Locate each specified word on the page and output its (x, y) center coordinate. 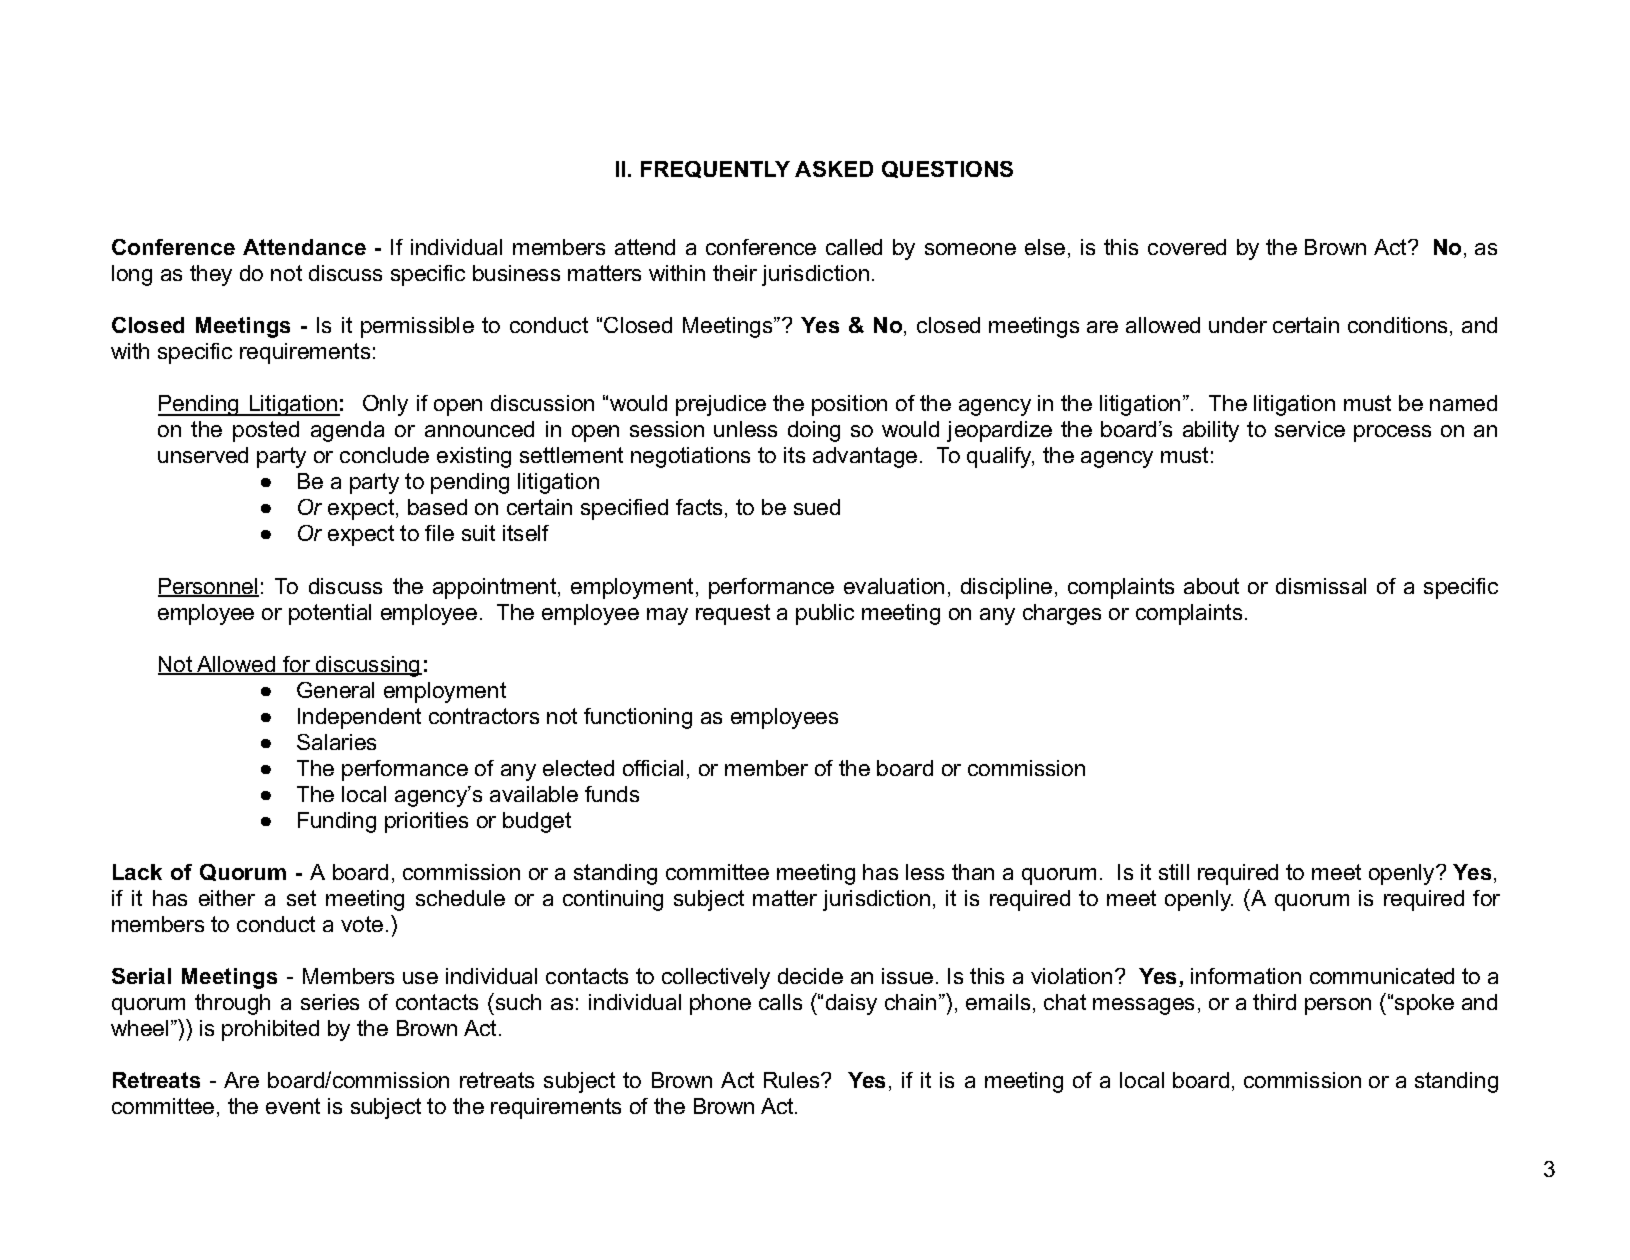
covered (1187, 247)
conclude (384, 455)
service (1310, 429)
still (1174, 872)
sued (817, 507)
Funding (337, 822)
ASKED (834, 169)
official (653, 768)
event (293, 1106)
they (211, 275)
